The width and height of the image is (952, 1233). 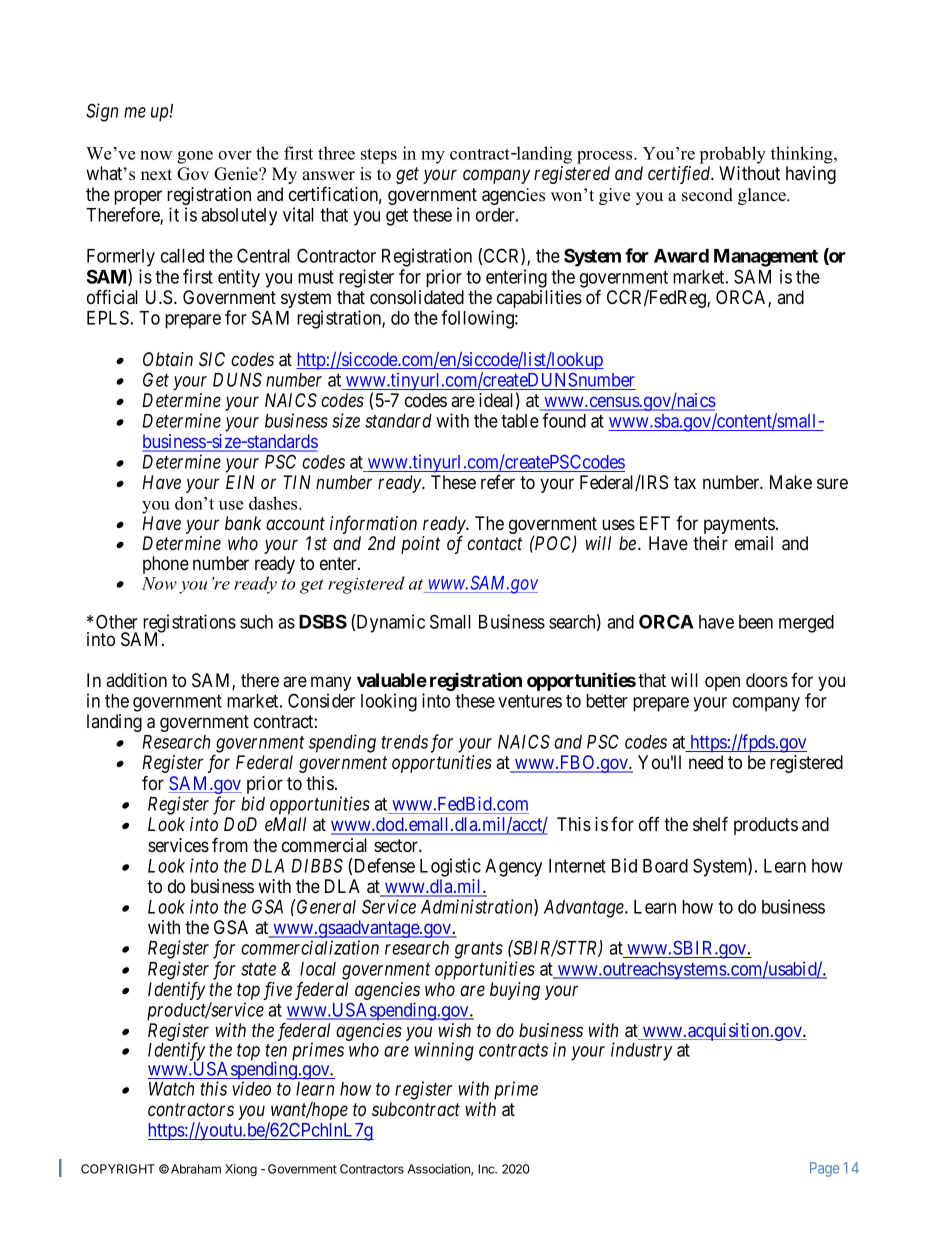 I want to click on Logistic, so click(x=450, y=867).
